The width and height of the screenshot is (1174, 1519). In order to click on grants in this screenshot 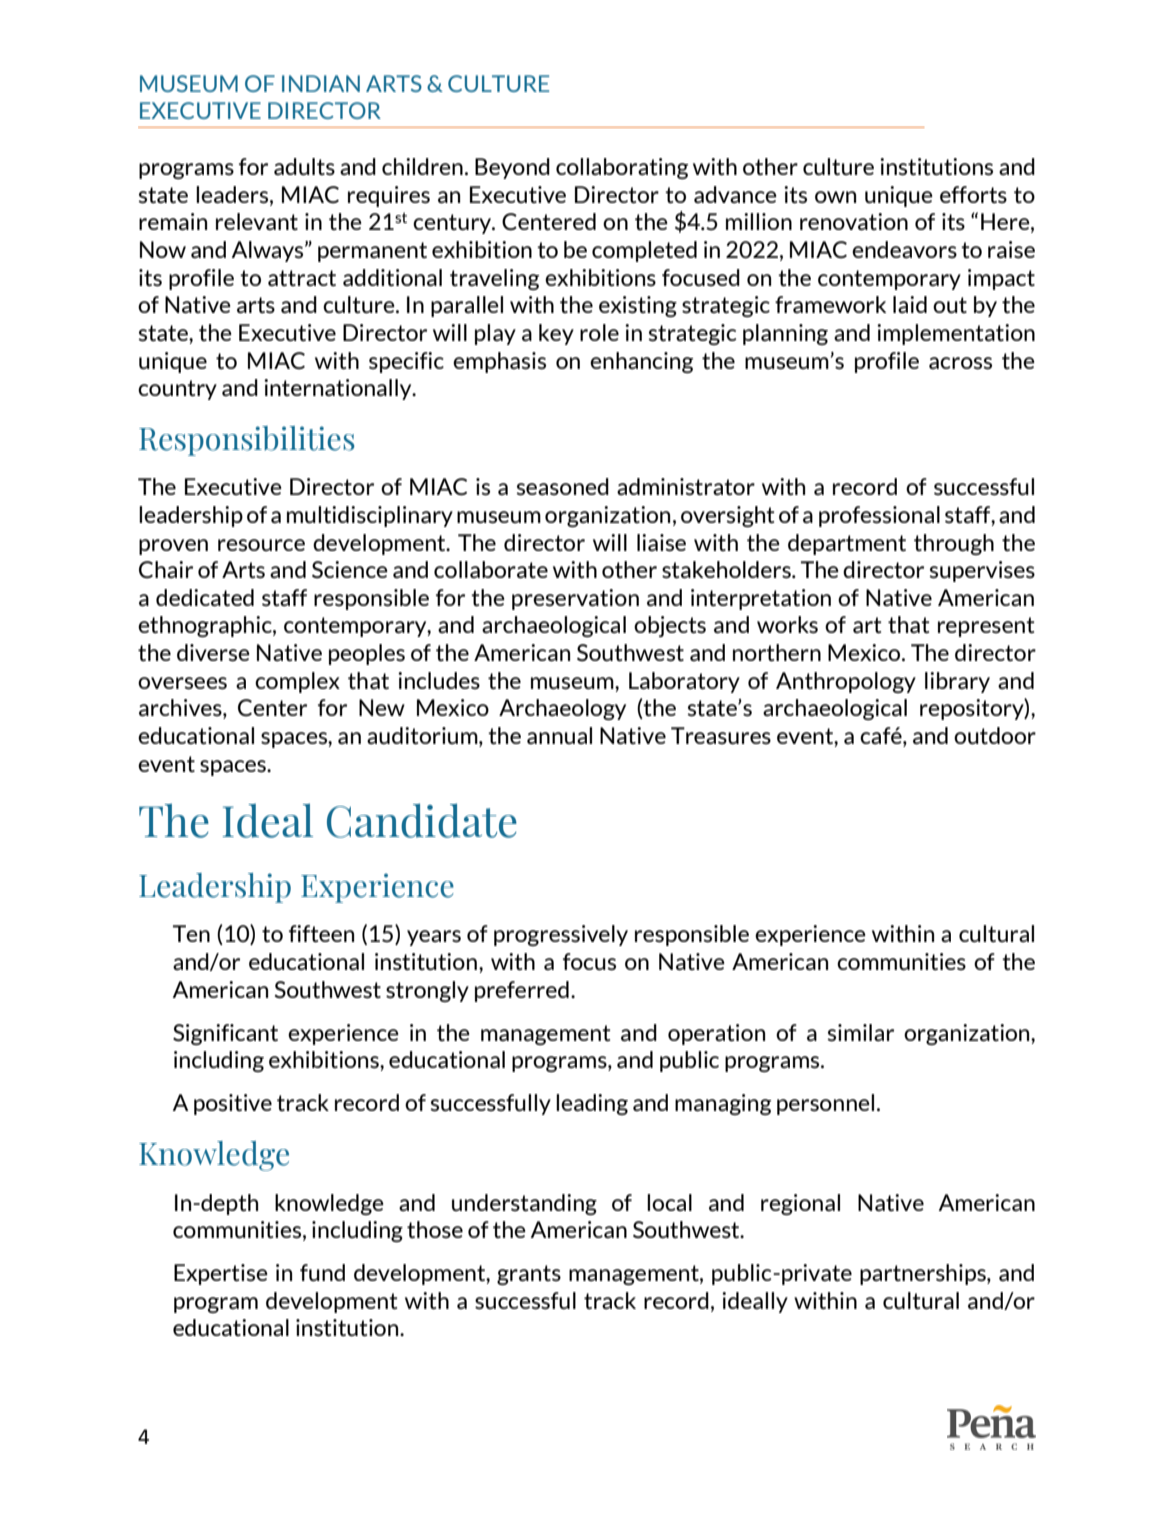, I will do `click(529, 1275)`.
